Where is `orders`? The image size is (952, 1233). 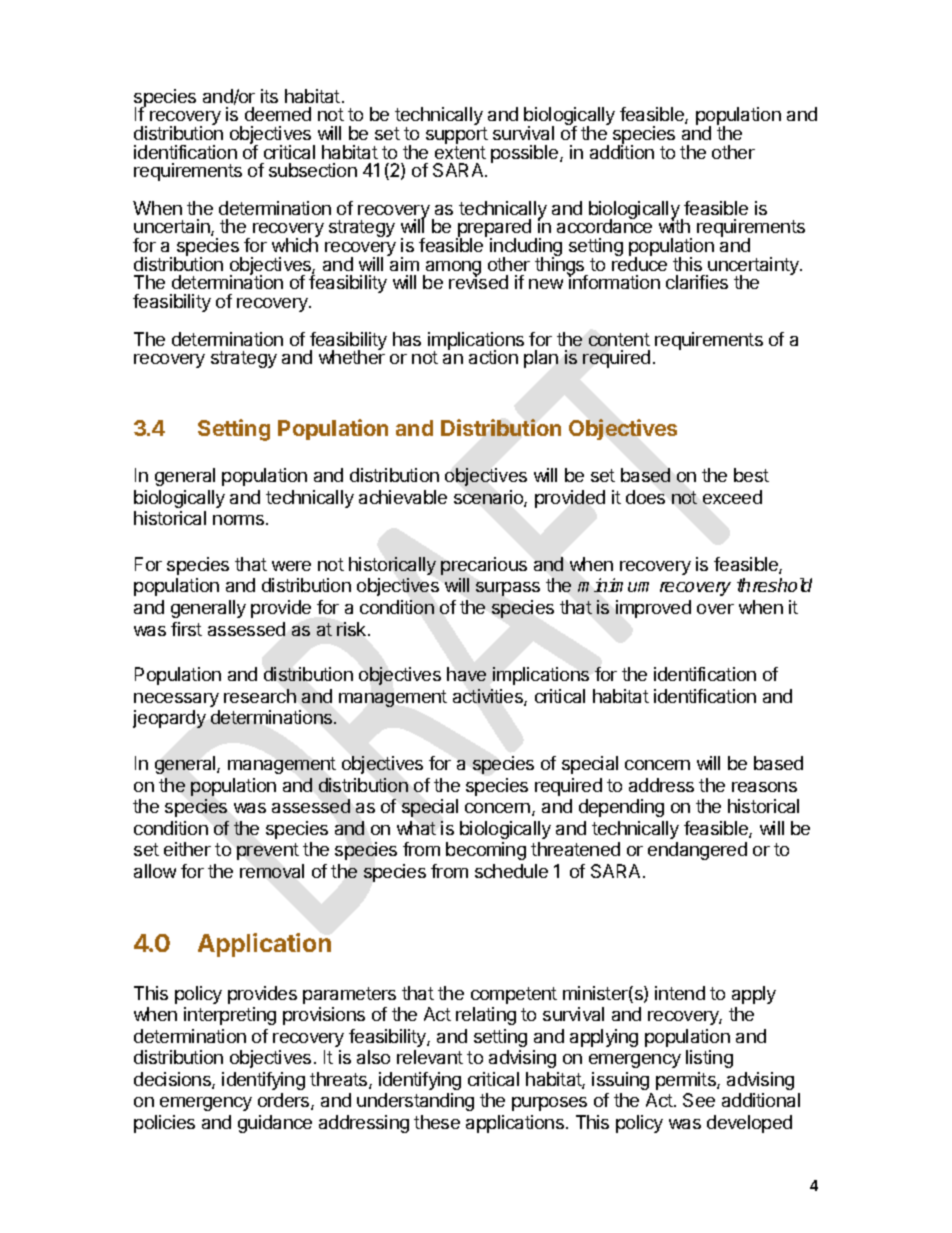
orders is located at coordinates (285, 1101).
